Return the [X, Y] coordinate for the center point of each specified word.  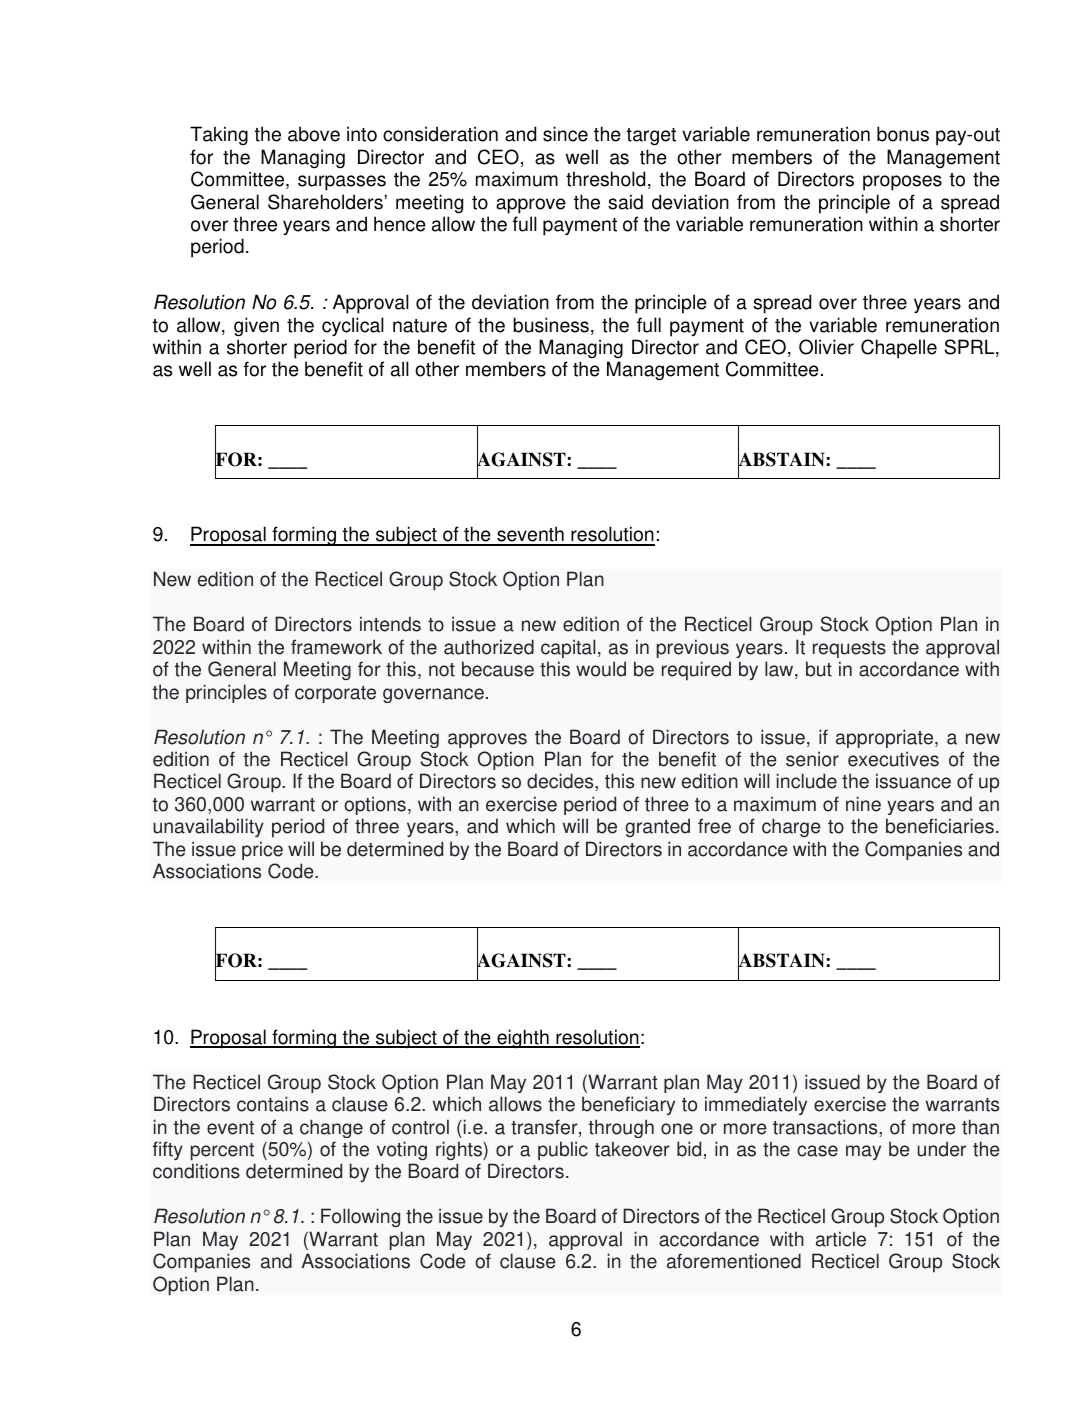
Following [360, 1218]
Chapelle [899, 349]
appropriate [886, 738]
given [256, 327]
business [551, 325]
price [262, 850]
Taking [219, 136]
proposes [902, 183]
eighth [523, 1039]
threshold [605, 179]
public [563, 1151]
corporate [335, 694]
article [841, 1239]
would [601, 669]
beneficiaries [940, 826]
